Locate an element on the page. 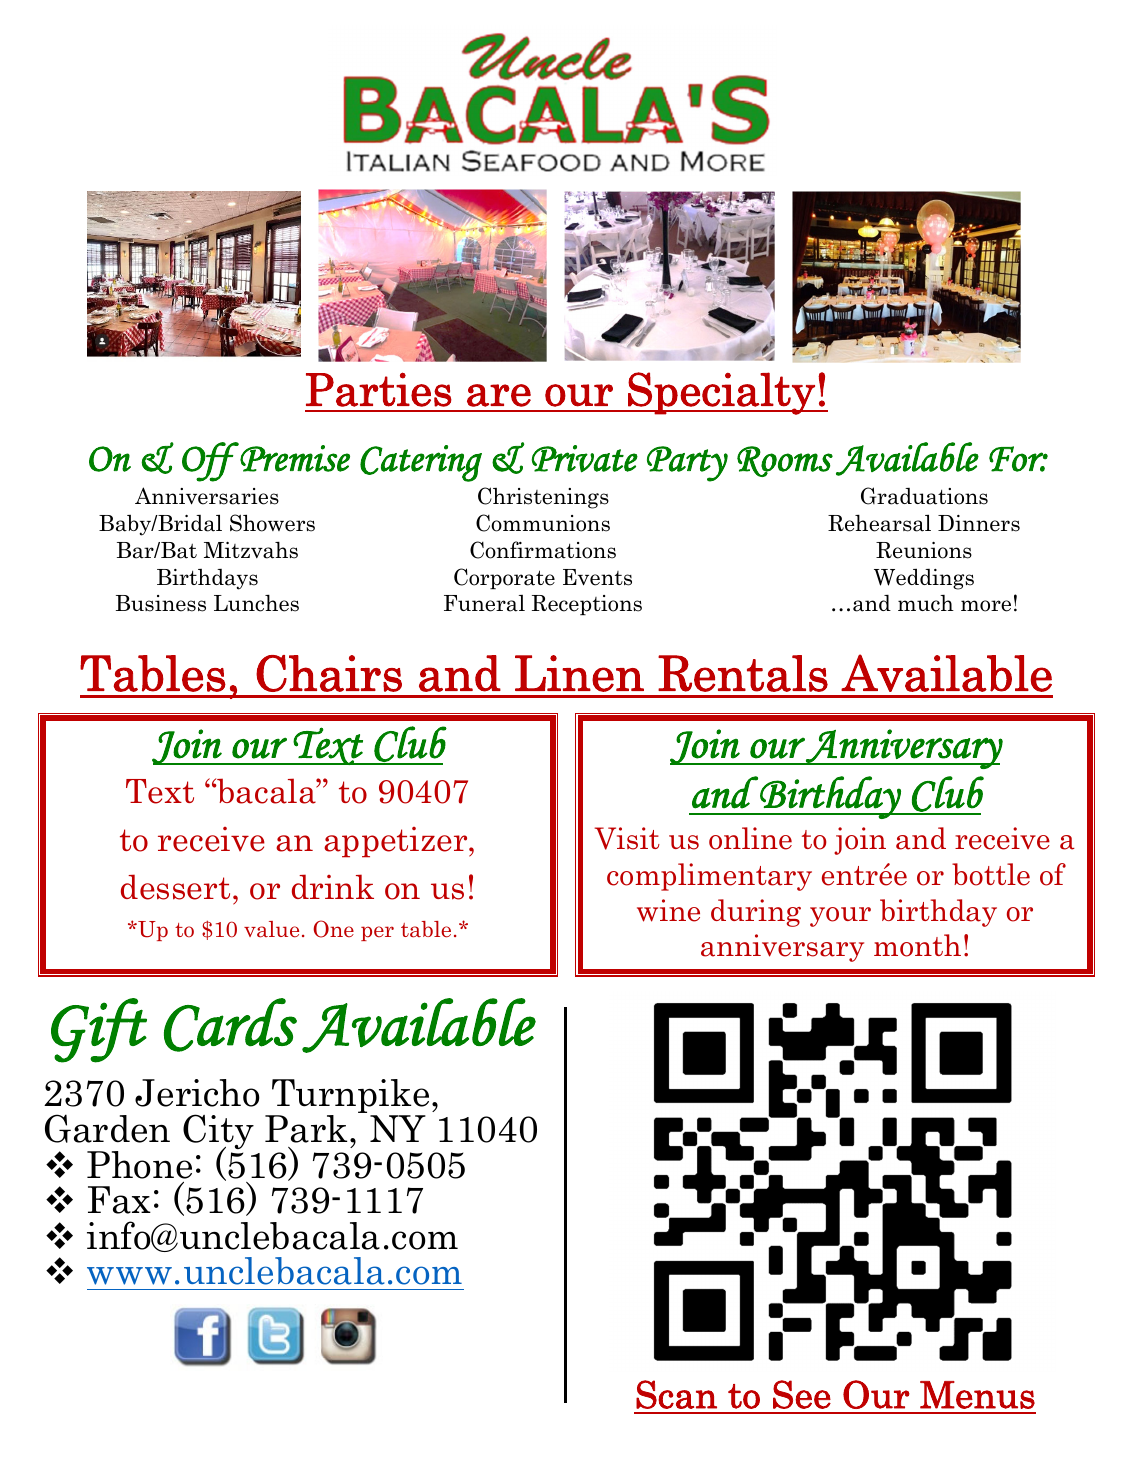  value is located at coordinates (271, 929).
